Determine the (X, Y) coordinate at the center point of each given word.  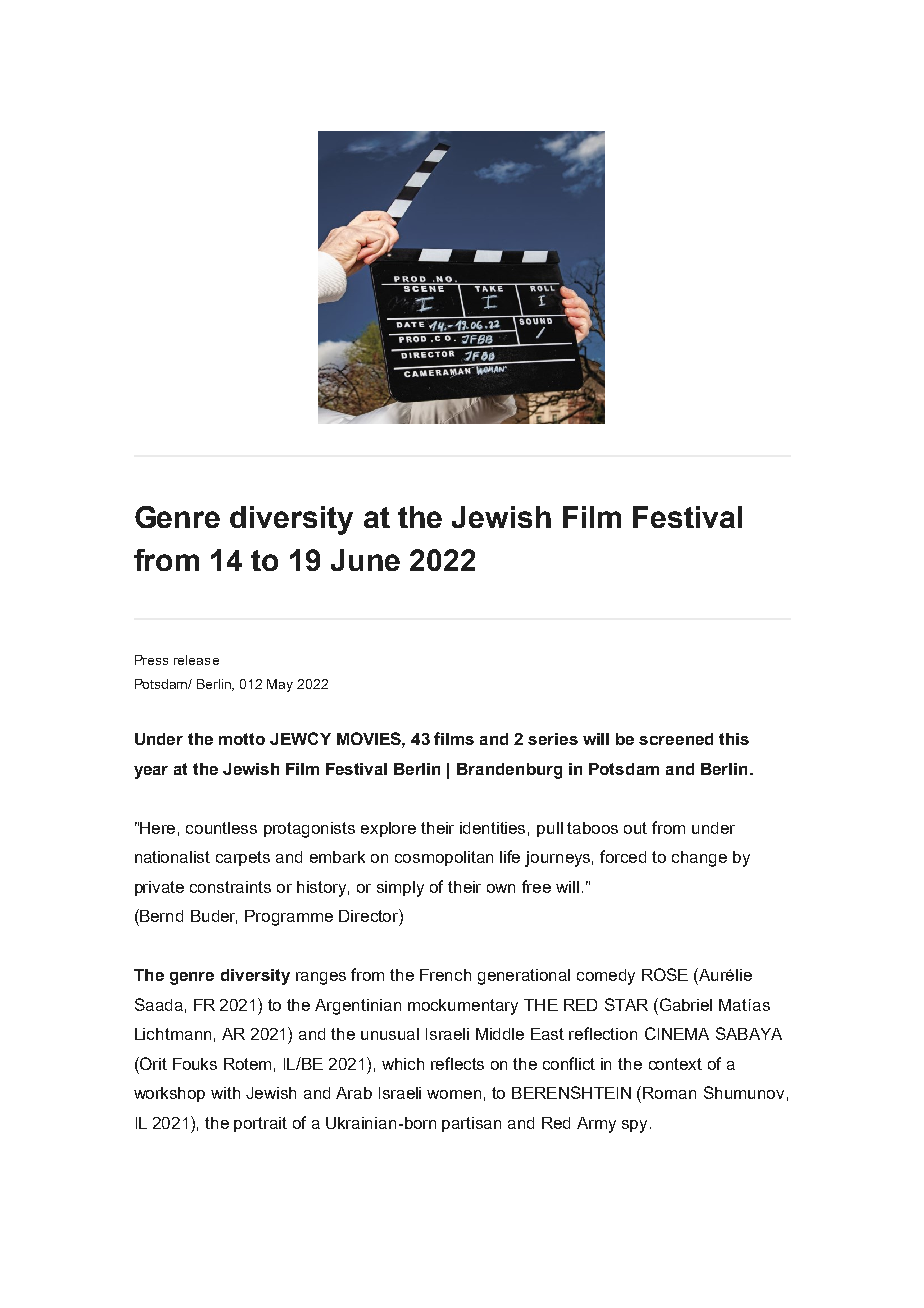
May (280, 685)
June (365, 560)
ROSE (665, 974)
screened (676, 739)
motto (242, 739)
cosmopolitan (444, 858)
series (553, 739)
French (445, 975)
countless (221, 828)
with (225, 1093)
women (454, 1094)
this (734, 739)
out (635, 828)
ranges (321, 978)
